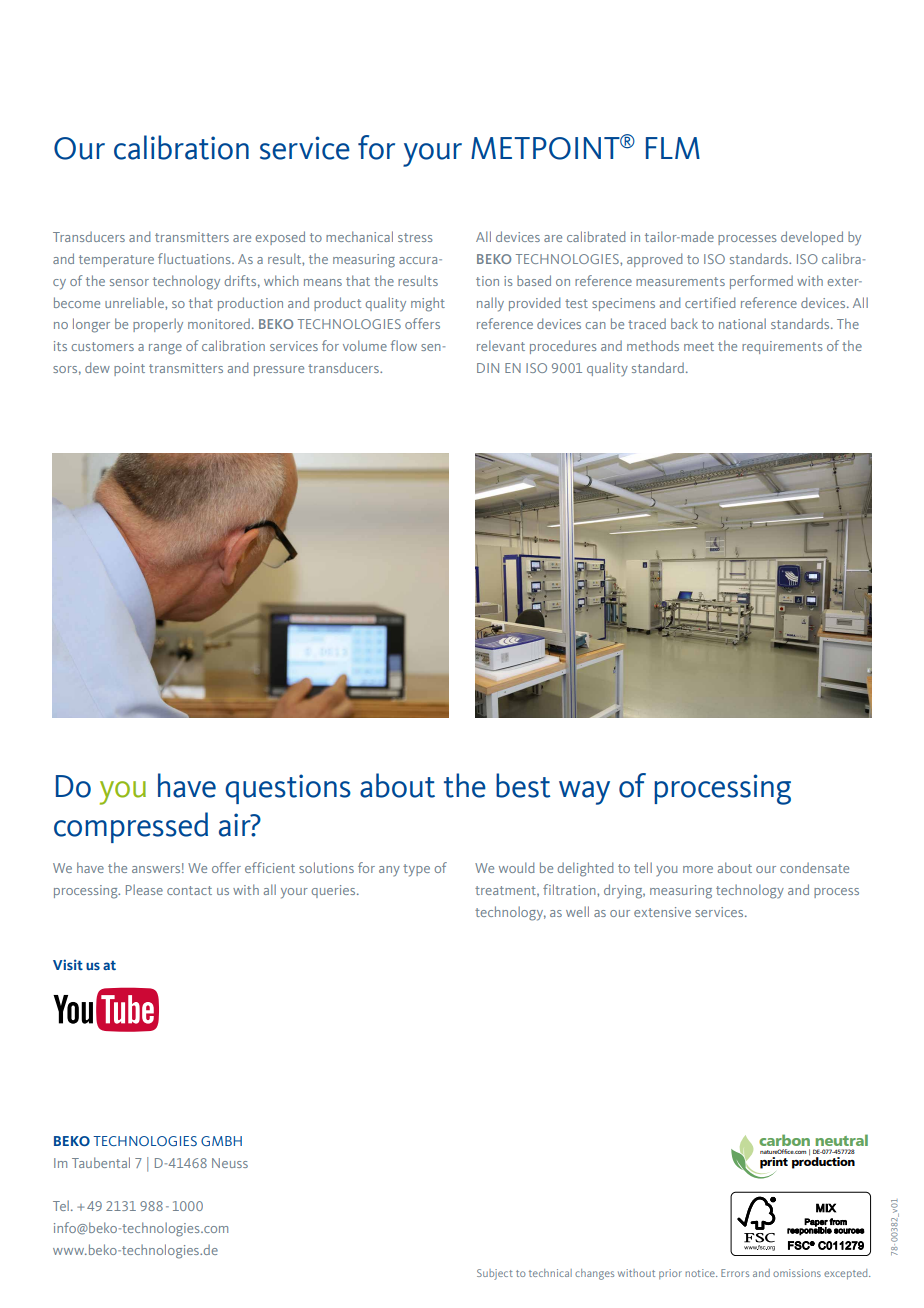  What do you see at coordinates (782, 347) in the page?
I see `requirements` at bounding box center [782, 347].
